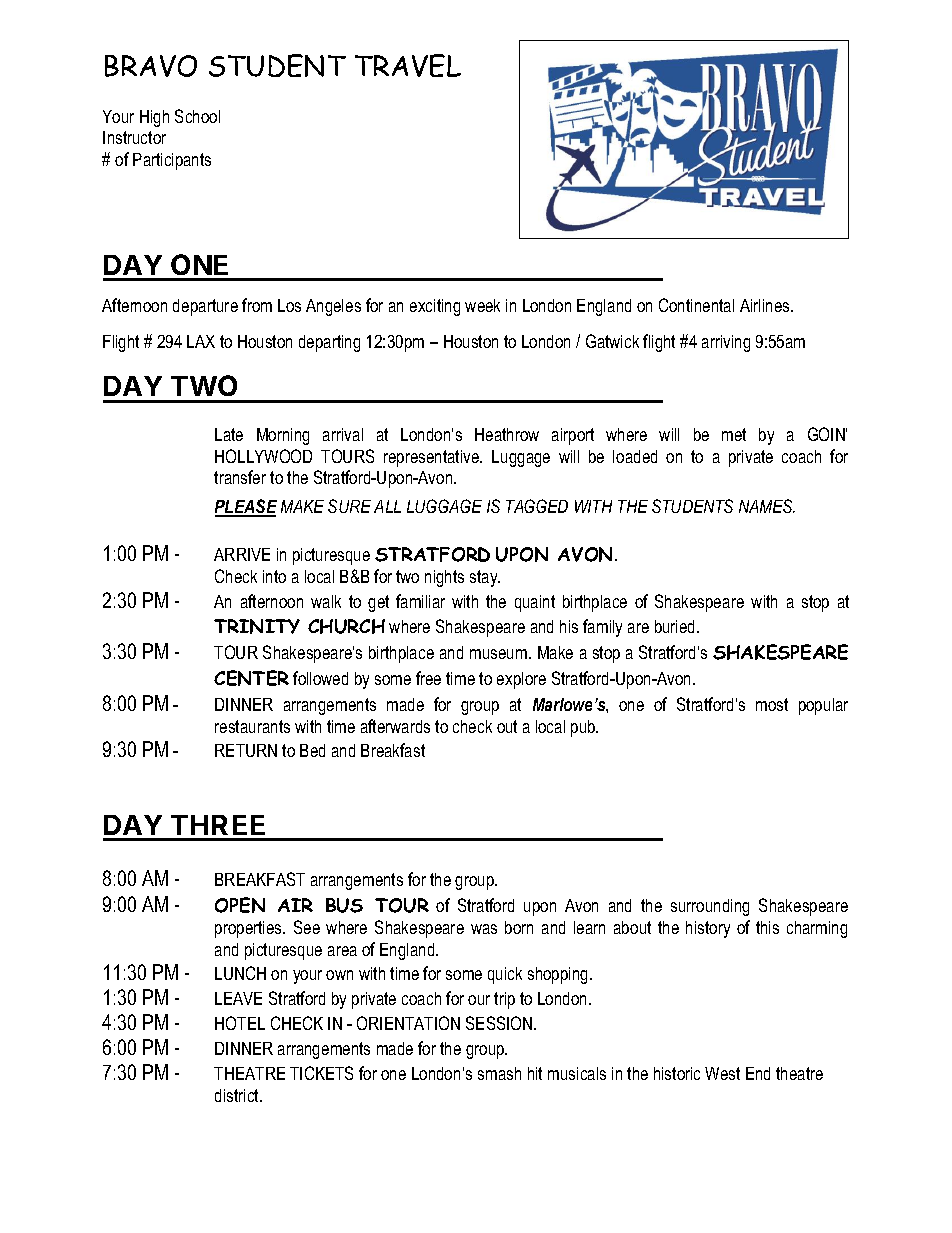  What do you see at coordinates (676, 626) in the screenshot?
I see `buried` at bounding box center [676, 626].
